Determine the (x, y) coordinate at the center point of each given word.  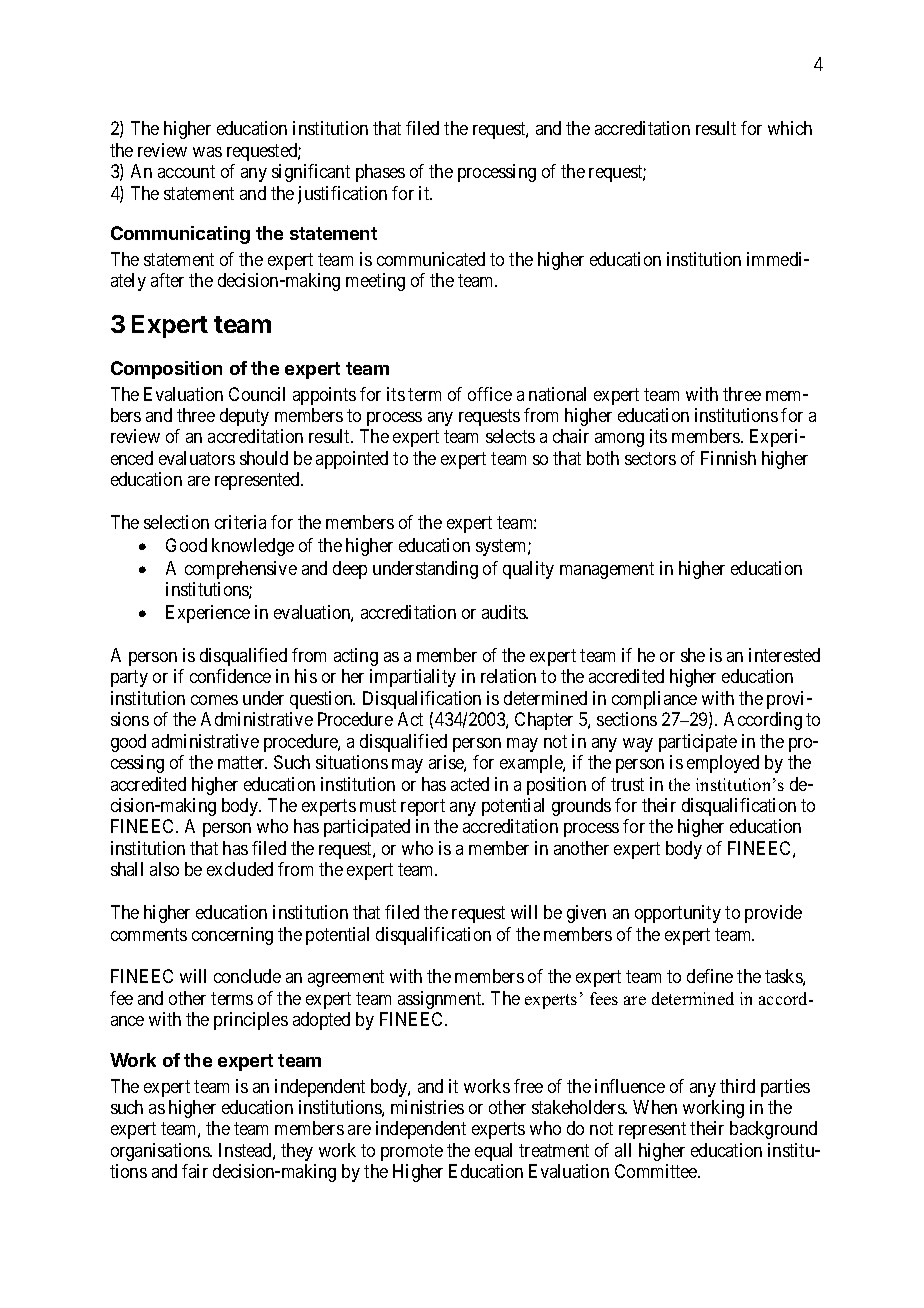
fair (195, 1171)
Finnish (728, 458)
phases (380, 173)
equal (493, 1152)
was (207, 152)
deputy (244, 417)
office (490, 394)
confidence (230, 676)
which (790, 128)
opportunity (678, 914)
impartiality (413, 678)
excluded (240, 869)
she (693, 655)
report (423, 807)
